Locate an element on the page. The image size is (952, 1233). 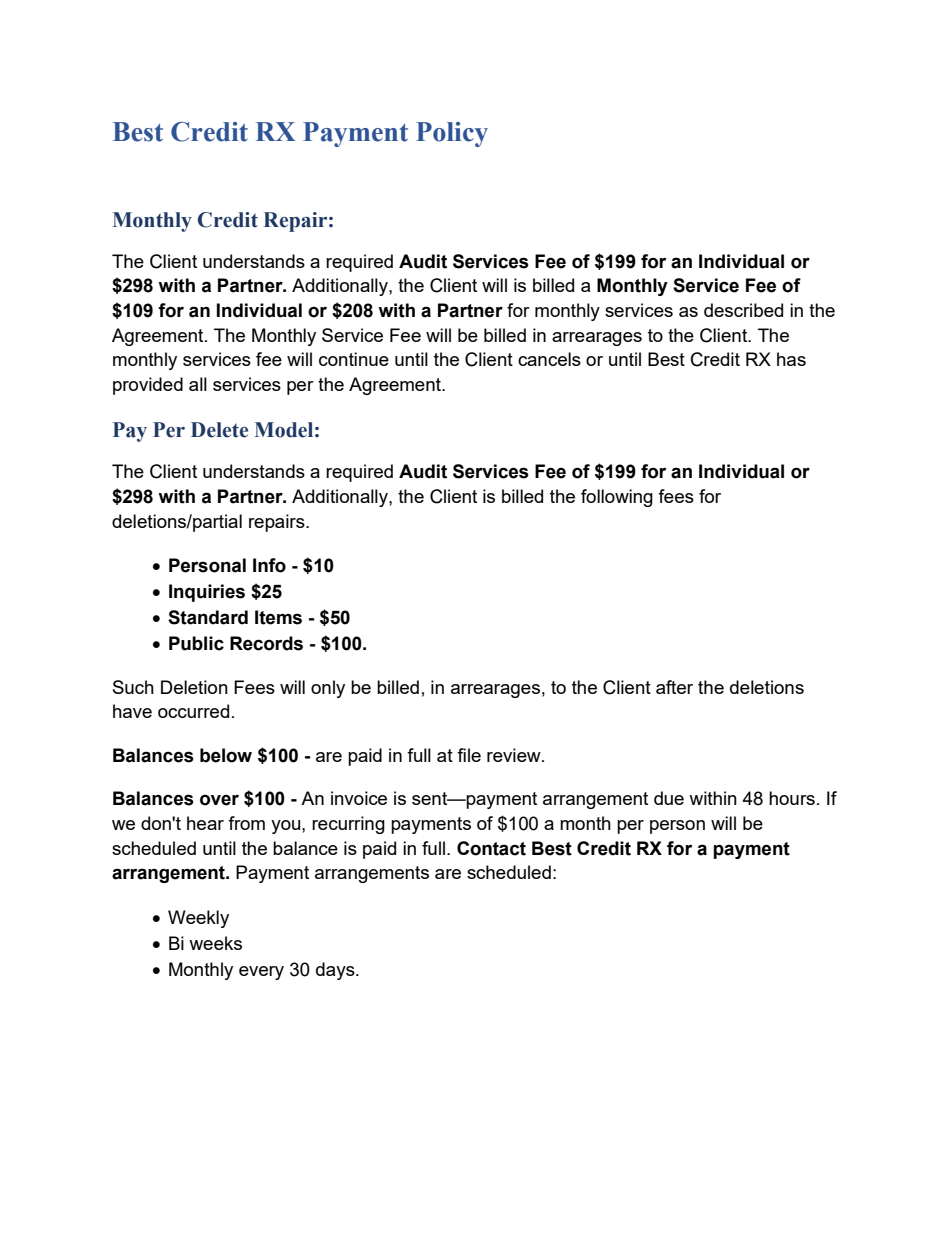
due is located at coordinates (669, 798).
